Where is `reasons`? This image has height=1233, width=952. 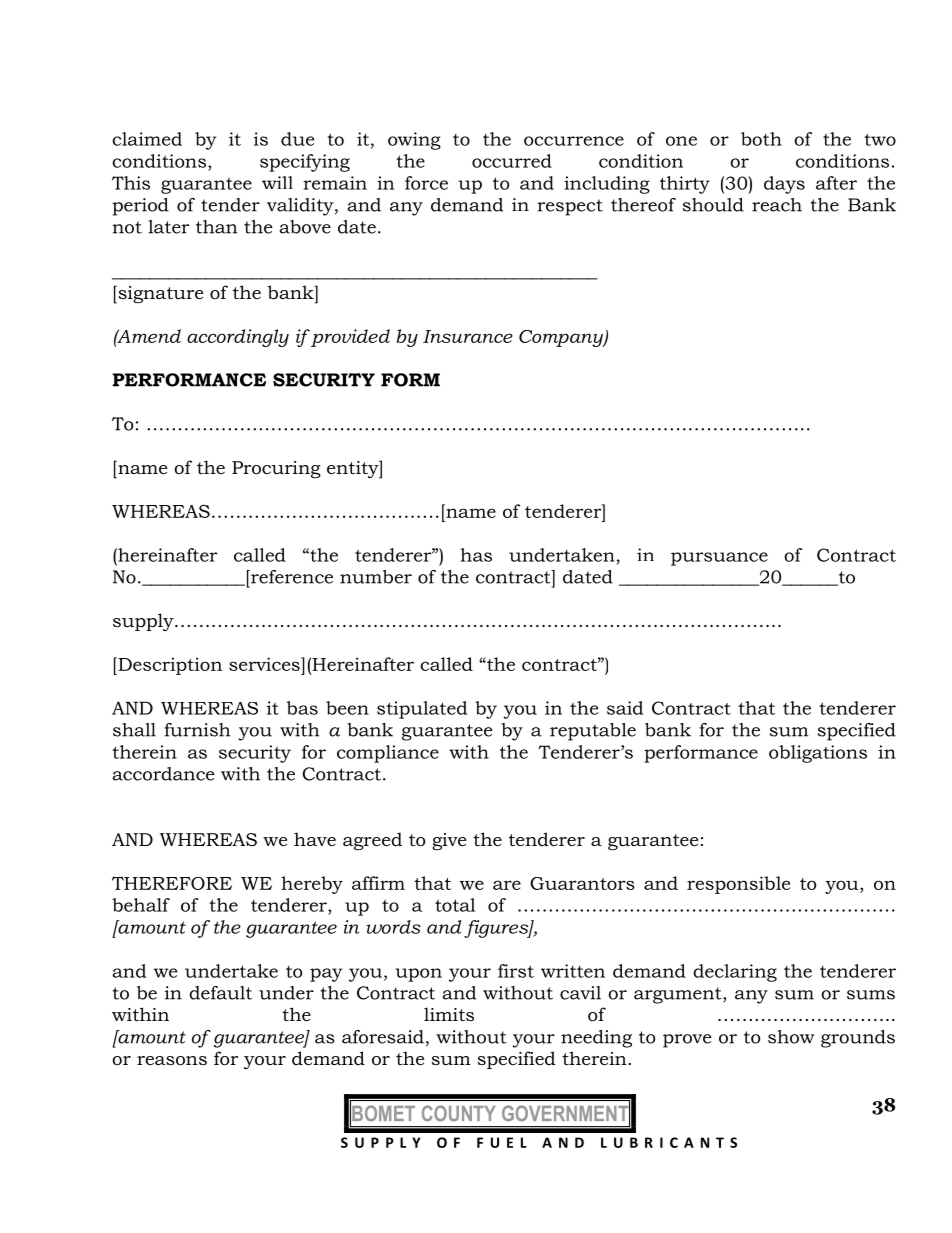
reasons is located at coordinates (172, 1061).
